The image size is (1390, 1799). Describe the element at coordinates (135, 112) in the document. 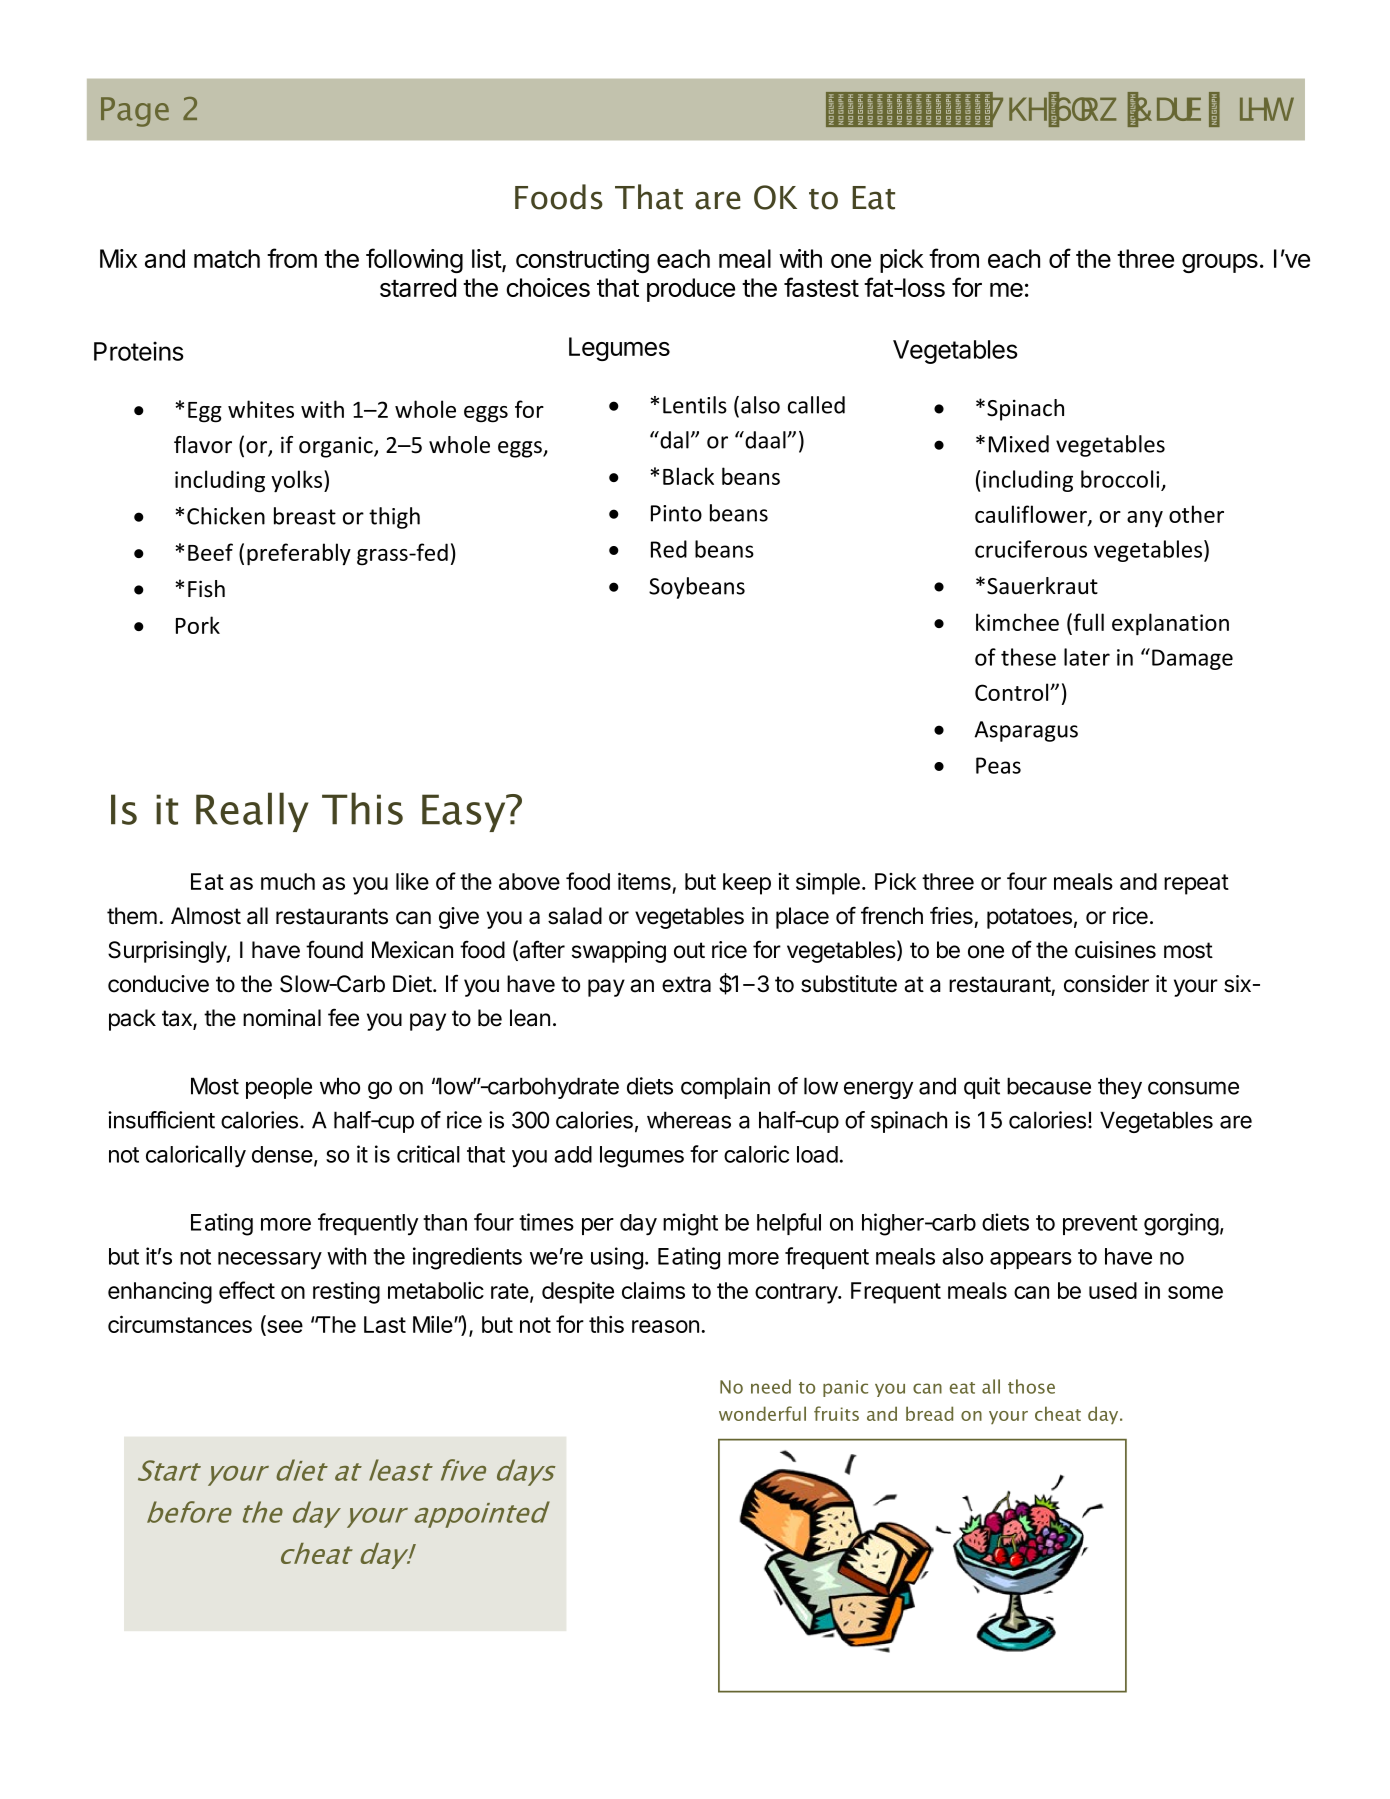

I see `Page` at that location.
